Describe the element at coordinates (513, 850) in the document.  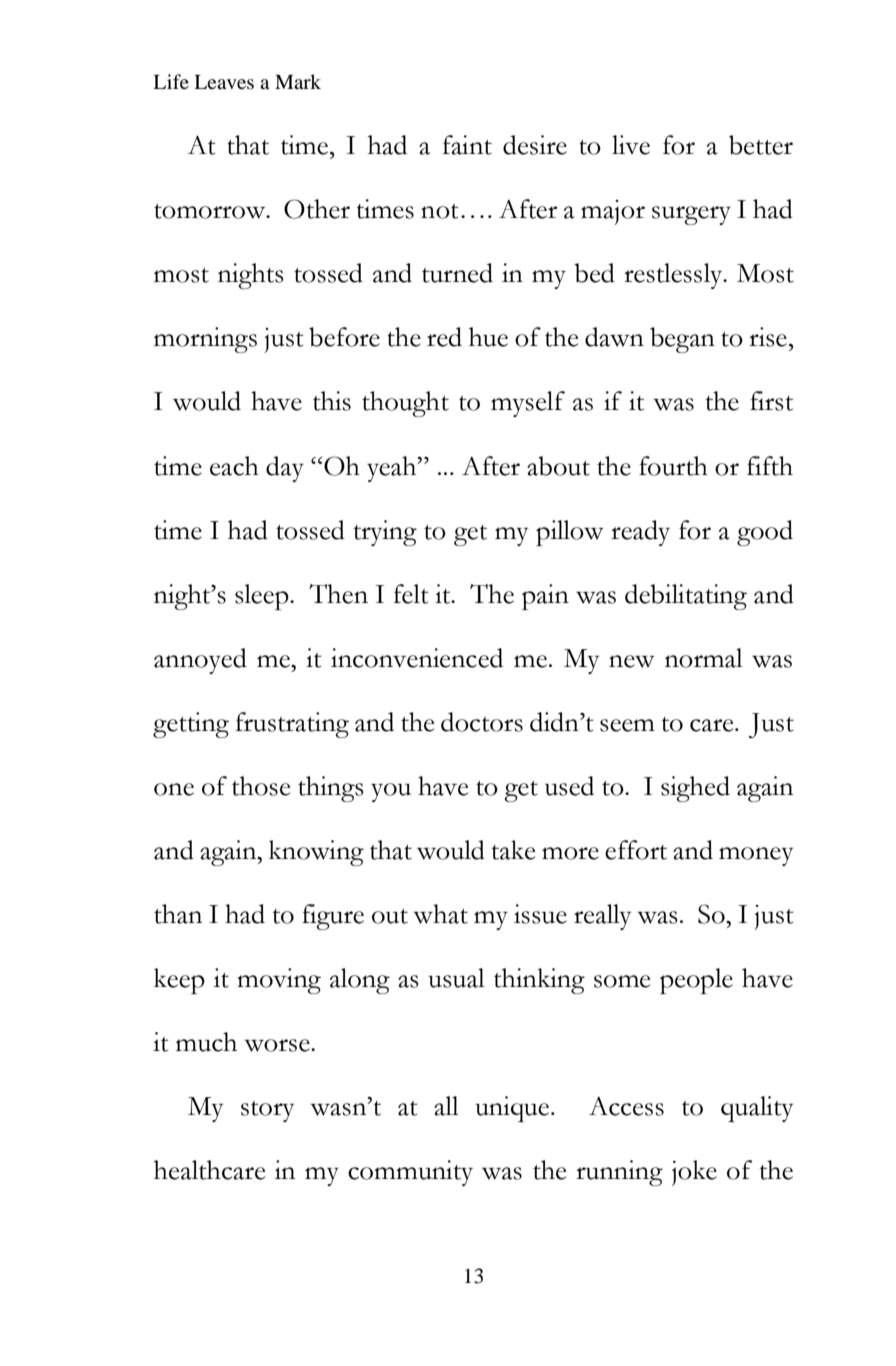
I see `take` at that location.
